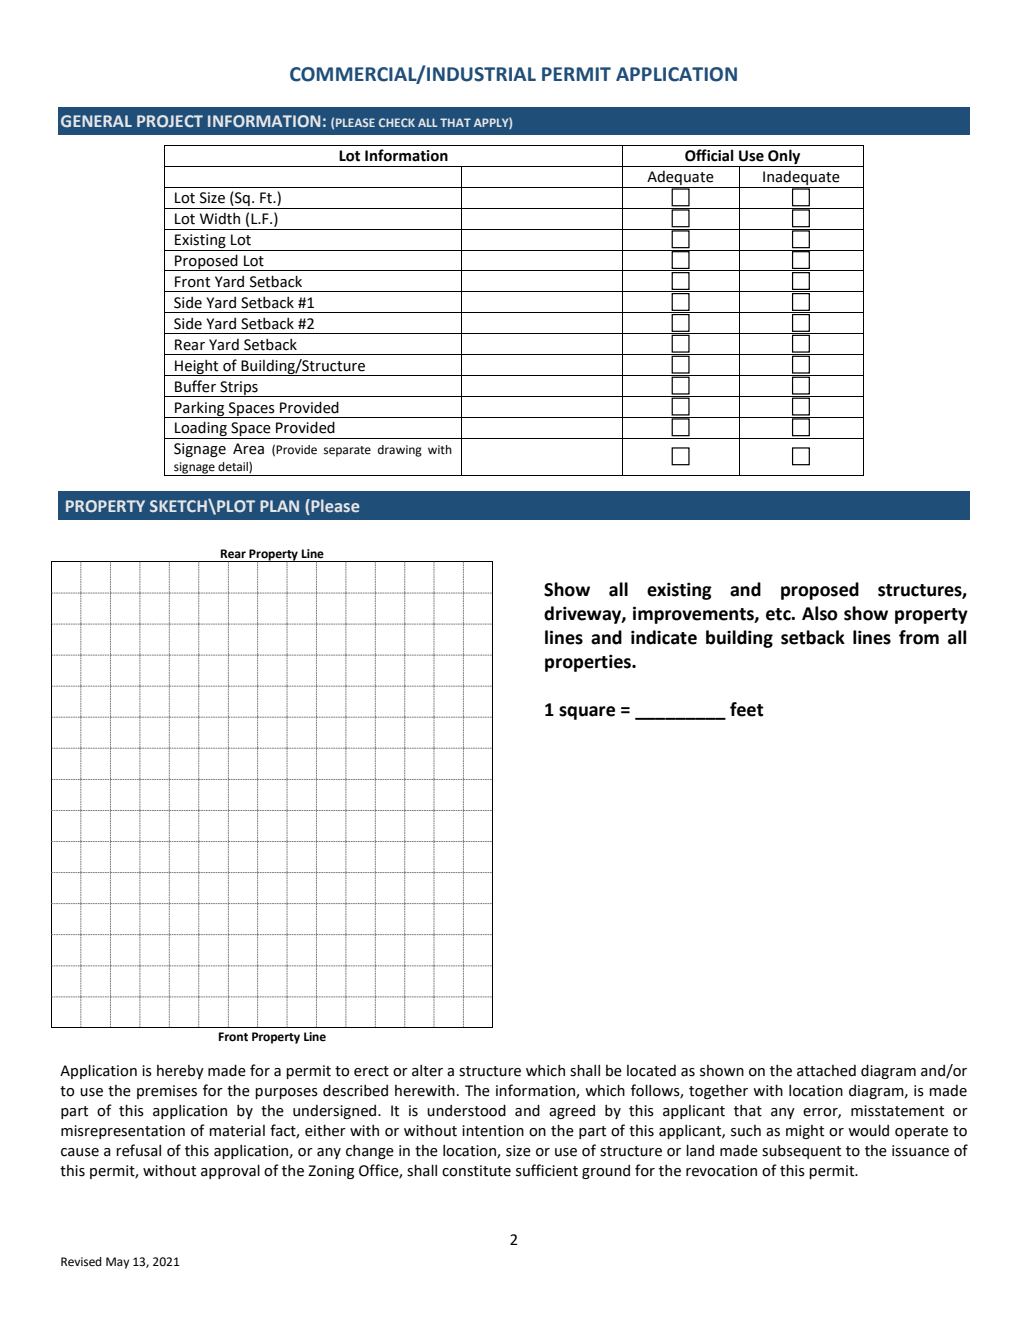 The width and height of the image is (1028, 1330). Describe the element at coordinates (279, 506) in the image. I see `PLAN` at that location.
